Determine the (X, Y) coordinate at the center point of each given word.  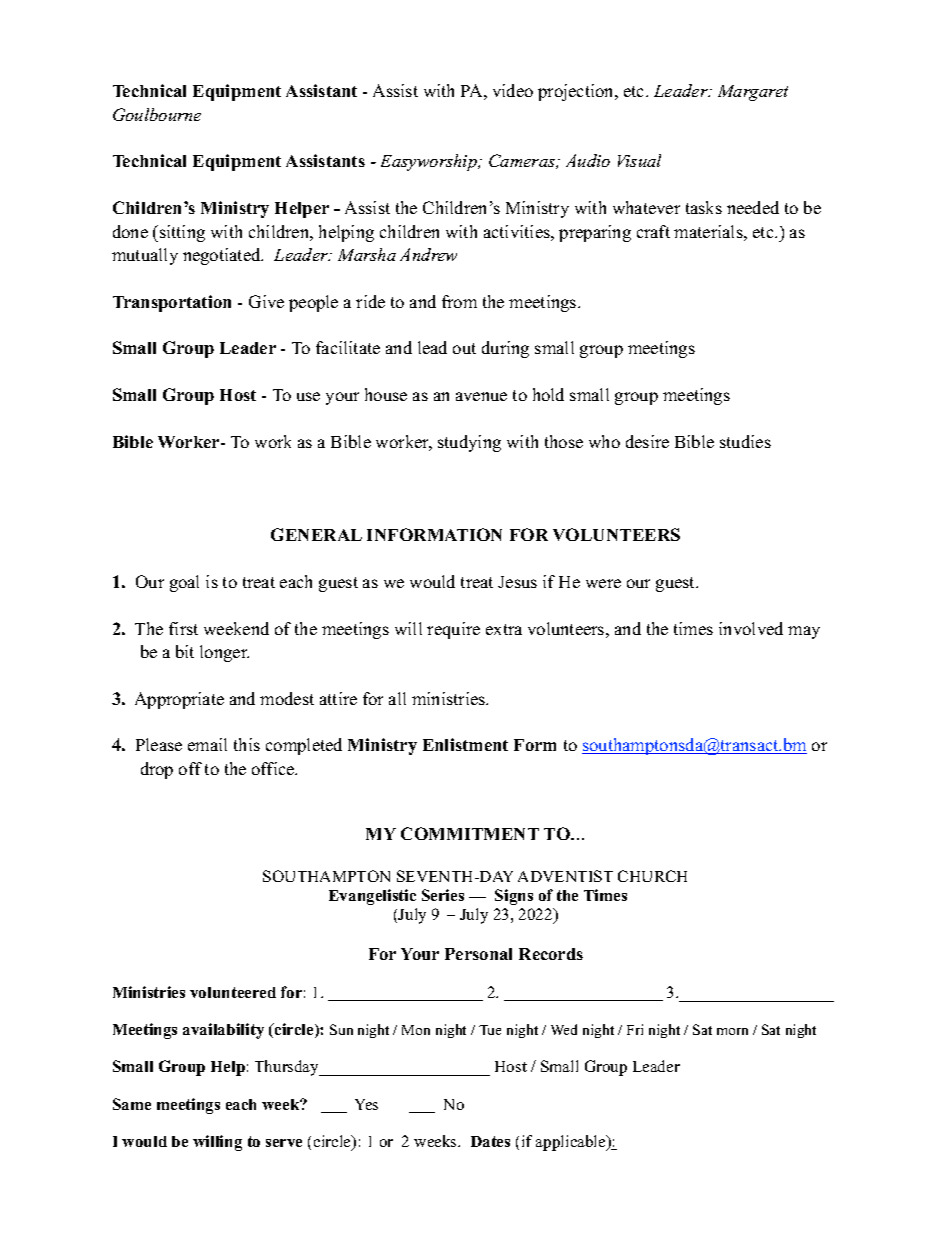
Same (132, 1104)
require (453, 630)
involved (751, 628)
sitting (182, 233)
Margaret (753, 93)
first (183, 628)
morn (732, 1031)
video (513, 90)
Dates (490, 1141)
